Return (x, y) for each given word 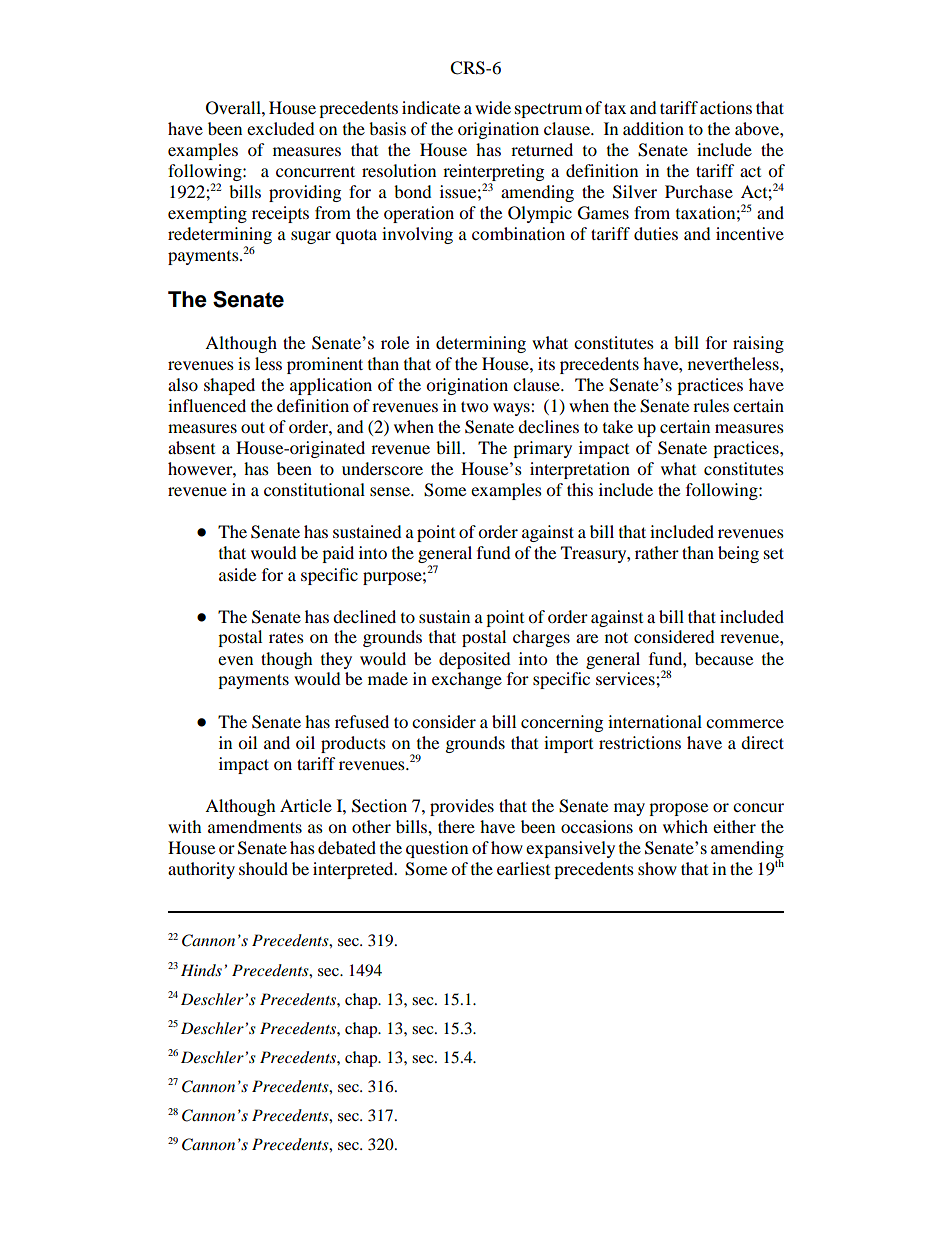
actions (726, 107)
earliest (523, 868)
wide (493, 107)
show (657, 868)
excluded (281, 128)
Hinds (201, 970)
